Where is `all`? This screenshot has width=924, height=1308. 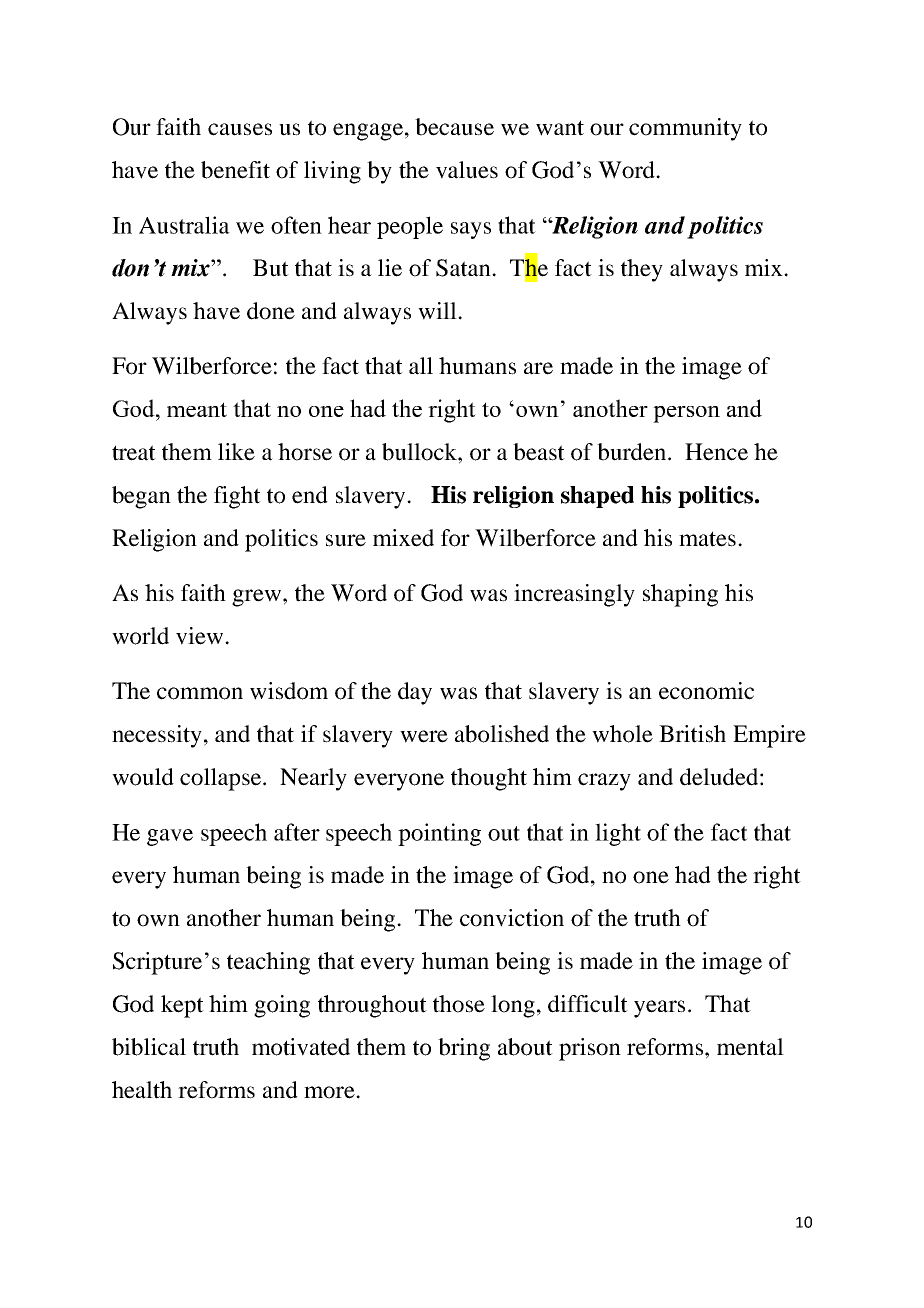
all is located at coordinates (421, 366).
